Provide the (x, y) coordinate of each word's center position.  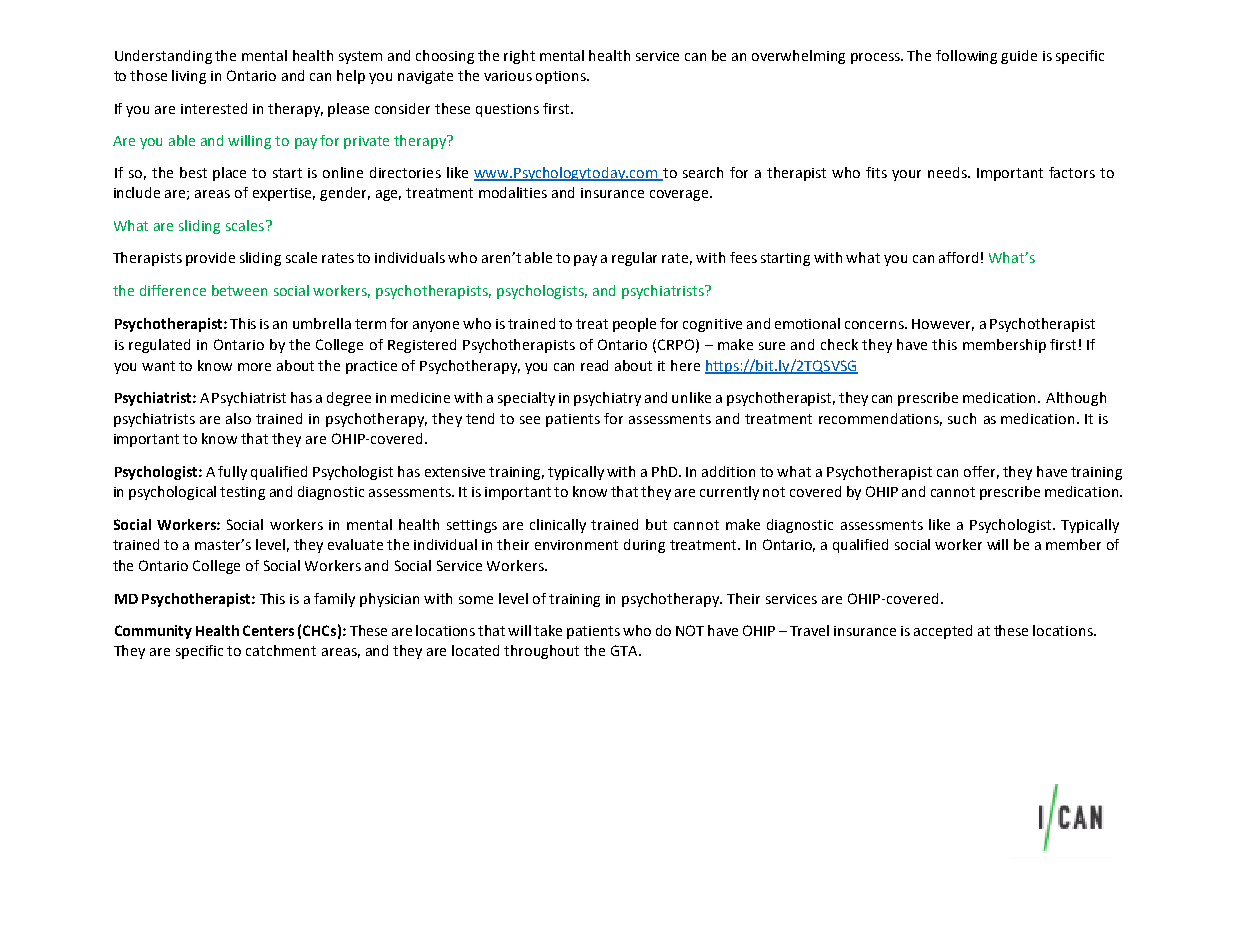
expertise (284, 194)
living (189, 77)
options (562, 77)
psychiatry (607, 399)
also (238, 418)
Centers (268, 630)
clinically (558, 526)
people (634, 325)
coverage (680, 195)
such (962, 418)
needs (948, 172)
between (239, 290)
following (966, 57)
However (943, 325)
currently (729, 493)
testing (242, 493)
